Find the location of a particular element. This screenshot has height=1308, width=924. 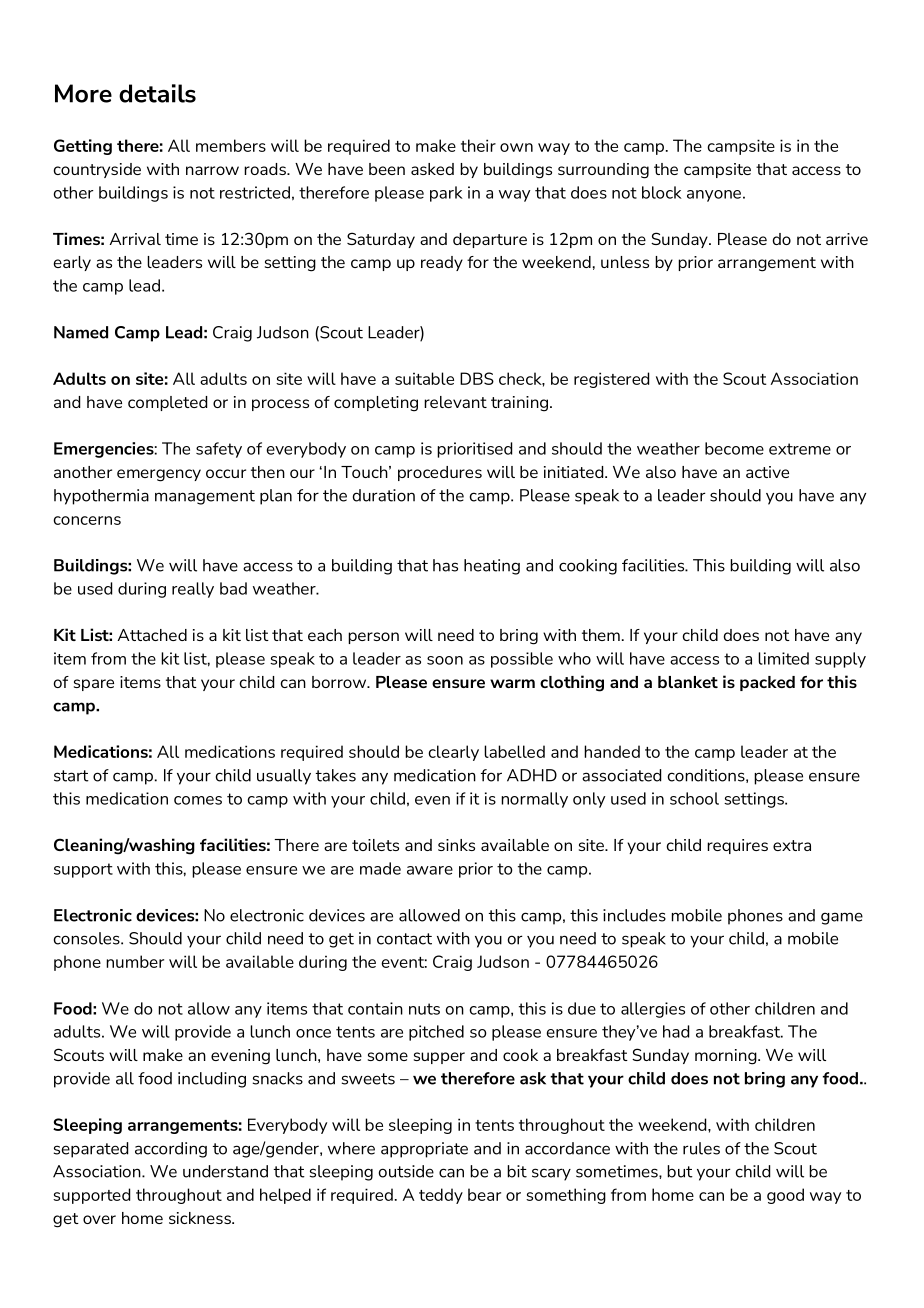

according is located at coordinates (171, 1150).
